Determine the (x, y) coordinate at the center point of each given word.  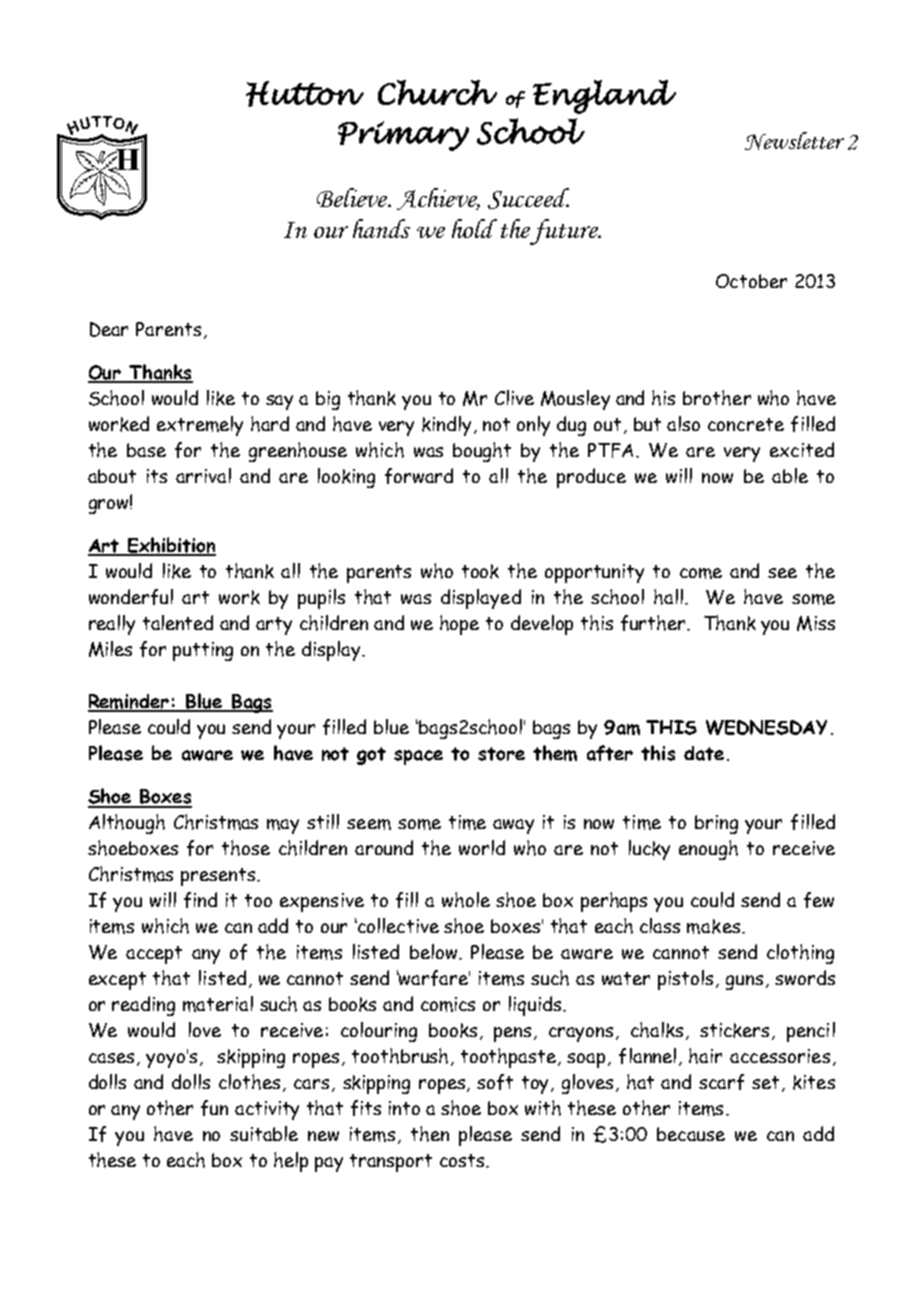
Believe (353, 197)
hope (459, 625)
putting (203, 651)
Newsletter (794, 141)
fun (214, 1108)
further (655, 623)
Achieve (438, 199)
